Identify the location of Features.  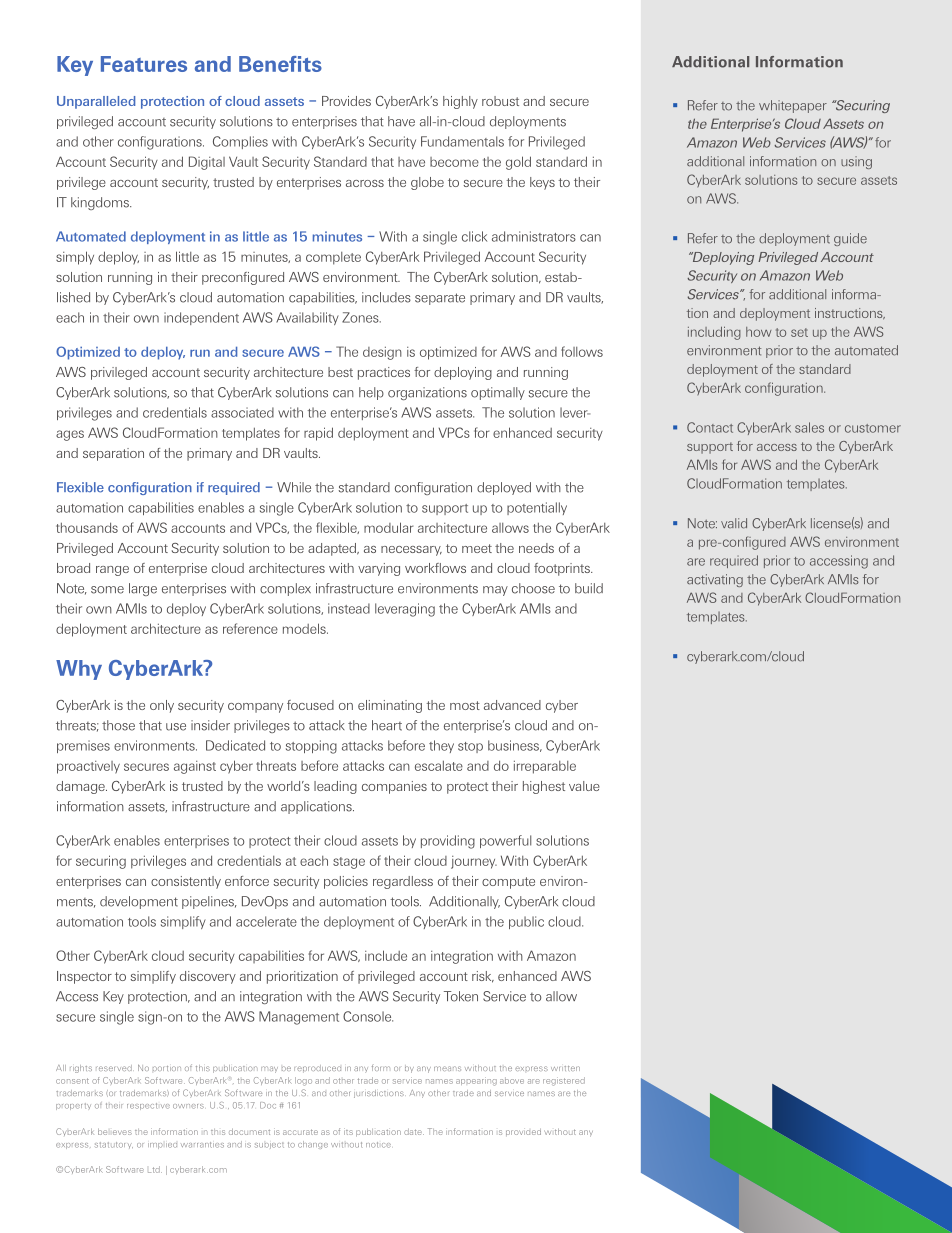
(144, 64).
